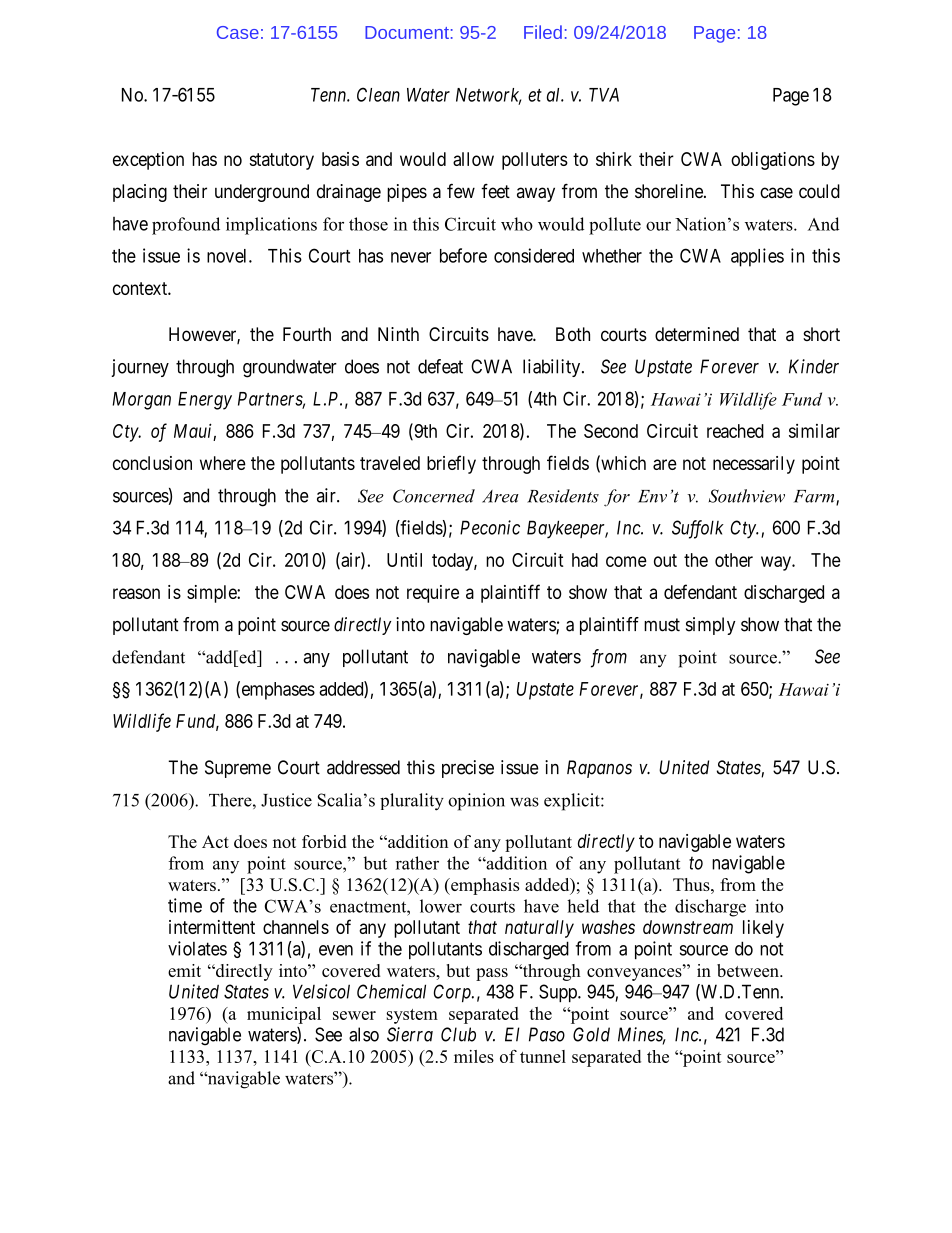 The image size is (952, 1233). I want to click on simple, so click(212, 594).
